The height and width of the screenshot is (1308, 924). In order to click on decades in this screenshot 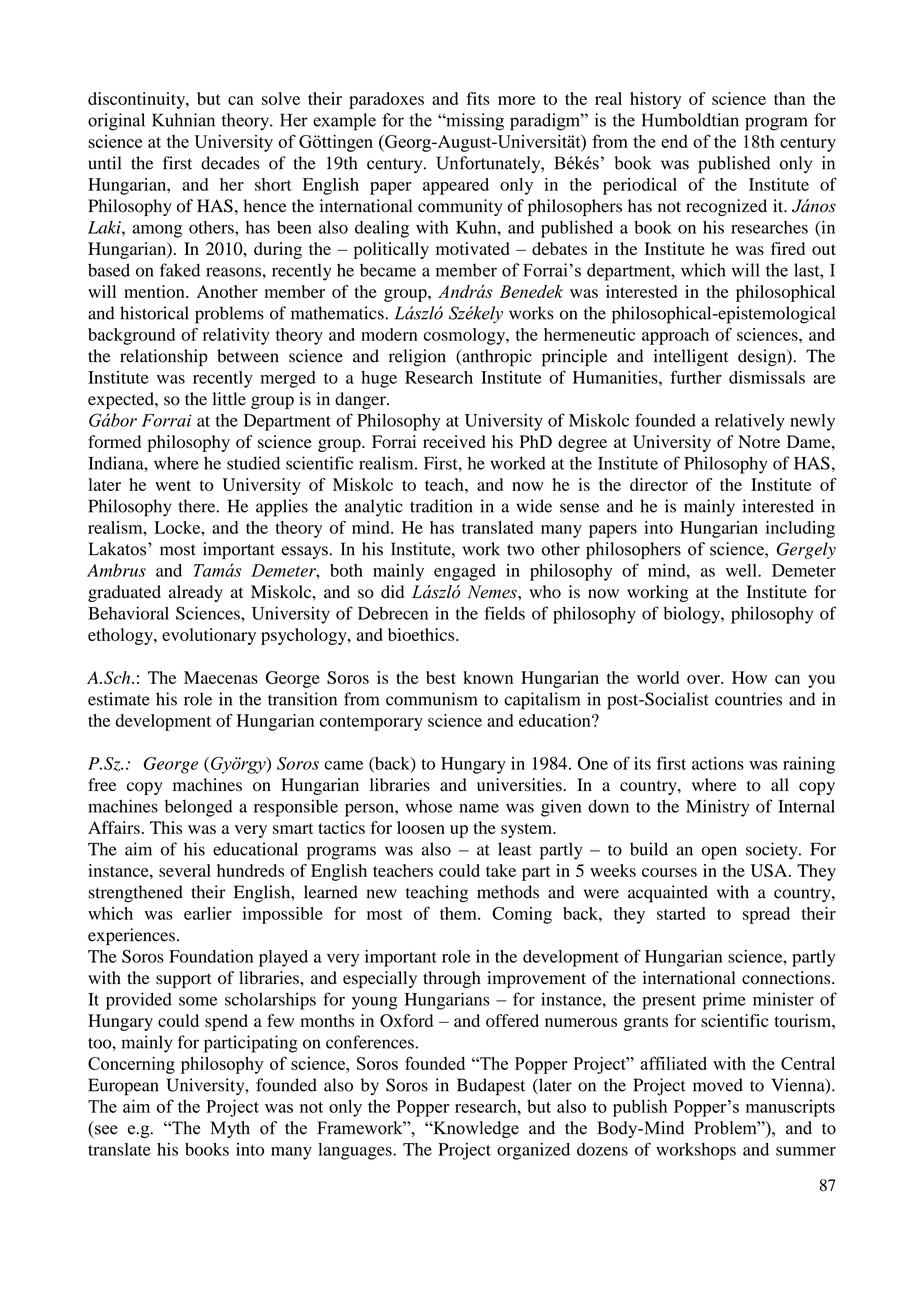, I will do `click(230, 163)`.
